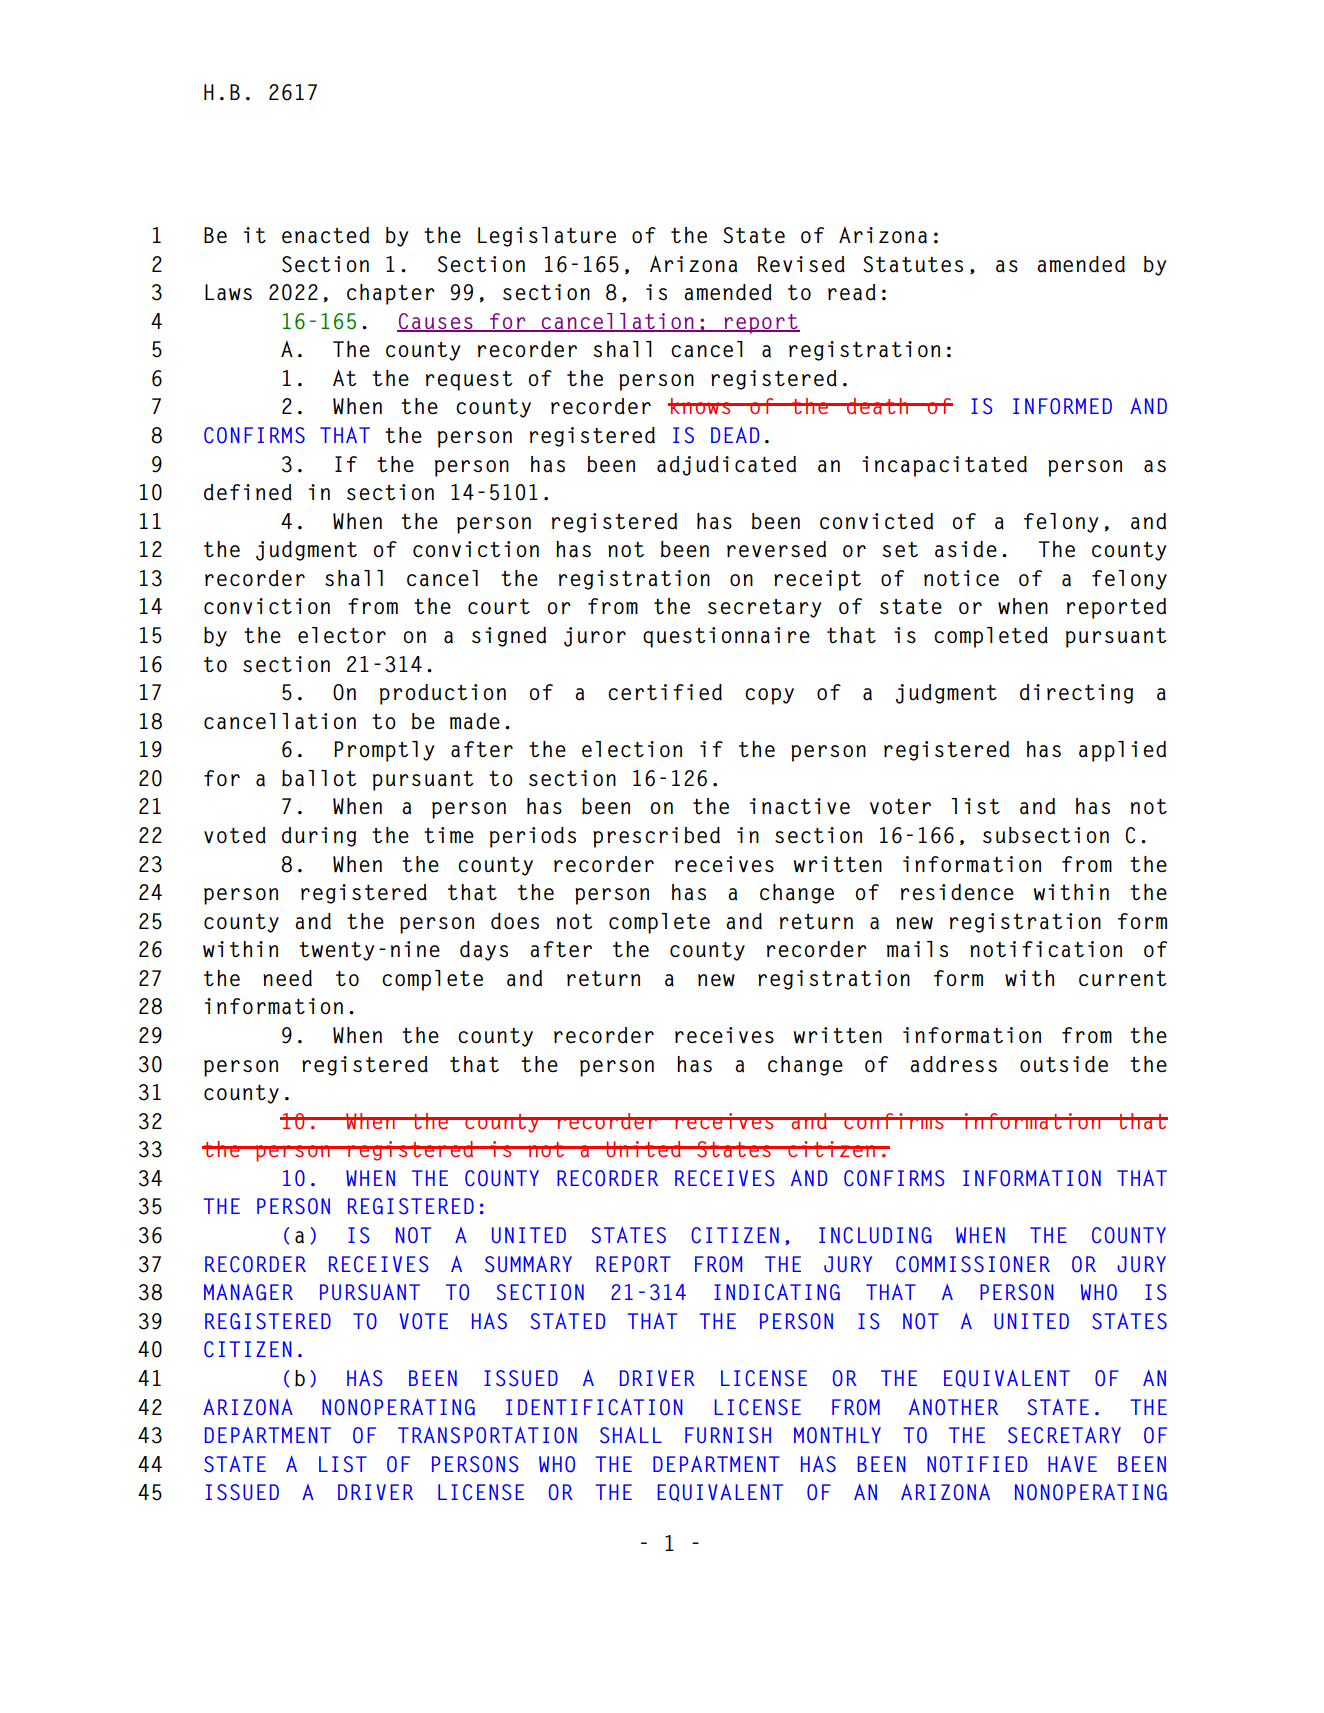  Describe the element at coordinates (487, 1435) in the screenshot. I see `TRANSPORTATION` at that location.
